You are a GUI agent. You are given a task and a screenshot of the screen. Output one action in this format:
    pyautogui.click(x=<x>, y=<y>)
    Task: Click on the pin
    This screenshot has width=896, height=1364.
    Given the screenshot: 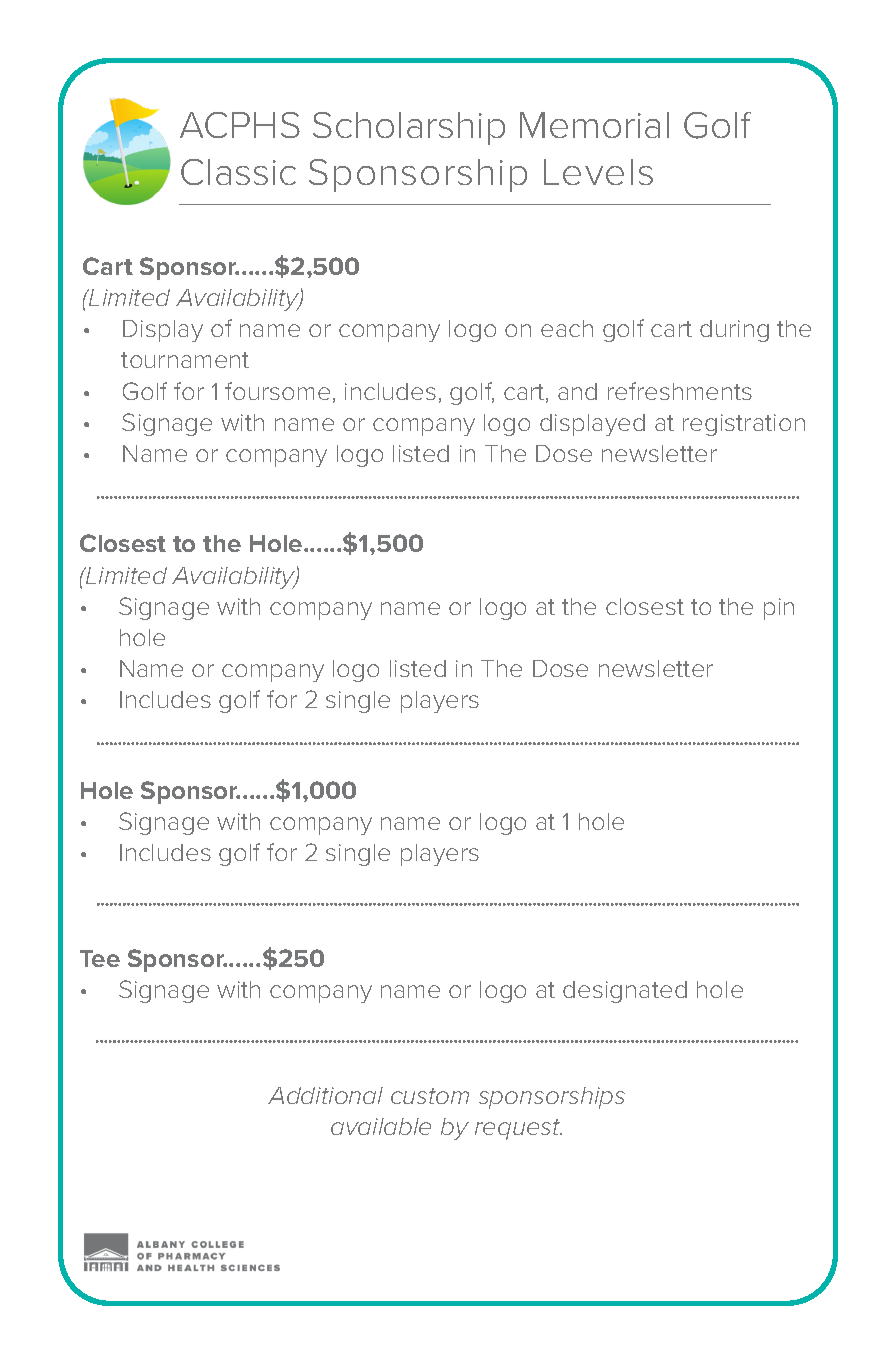 What is the action you would take?
    pyautogui.click(x=779, y=609)
